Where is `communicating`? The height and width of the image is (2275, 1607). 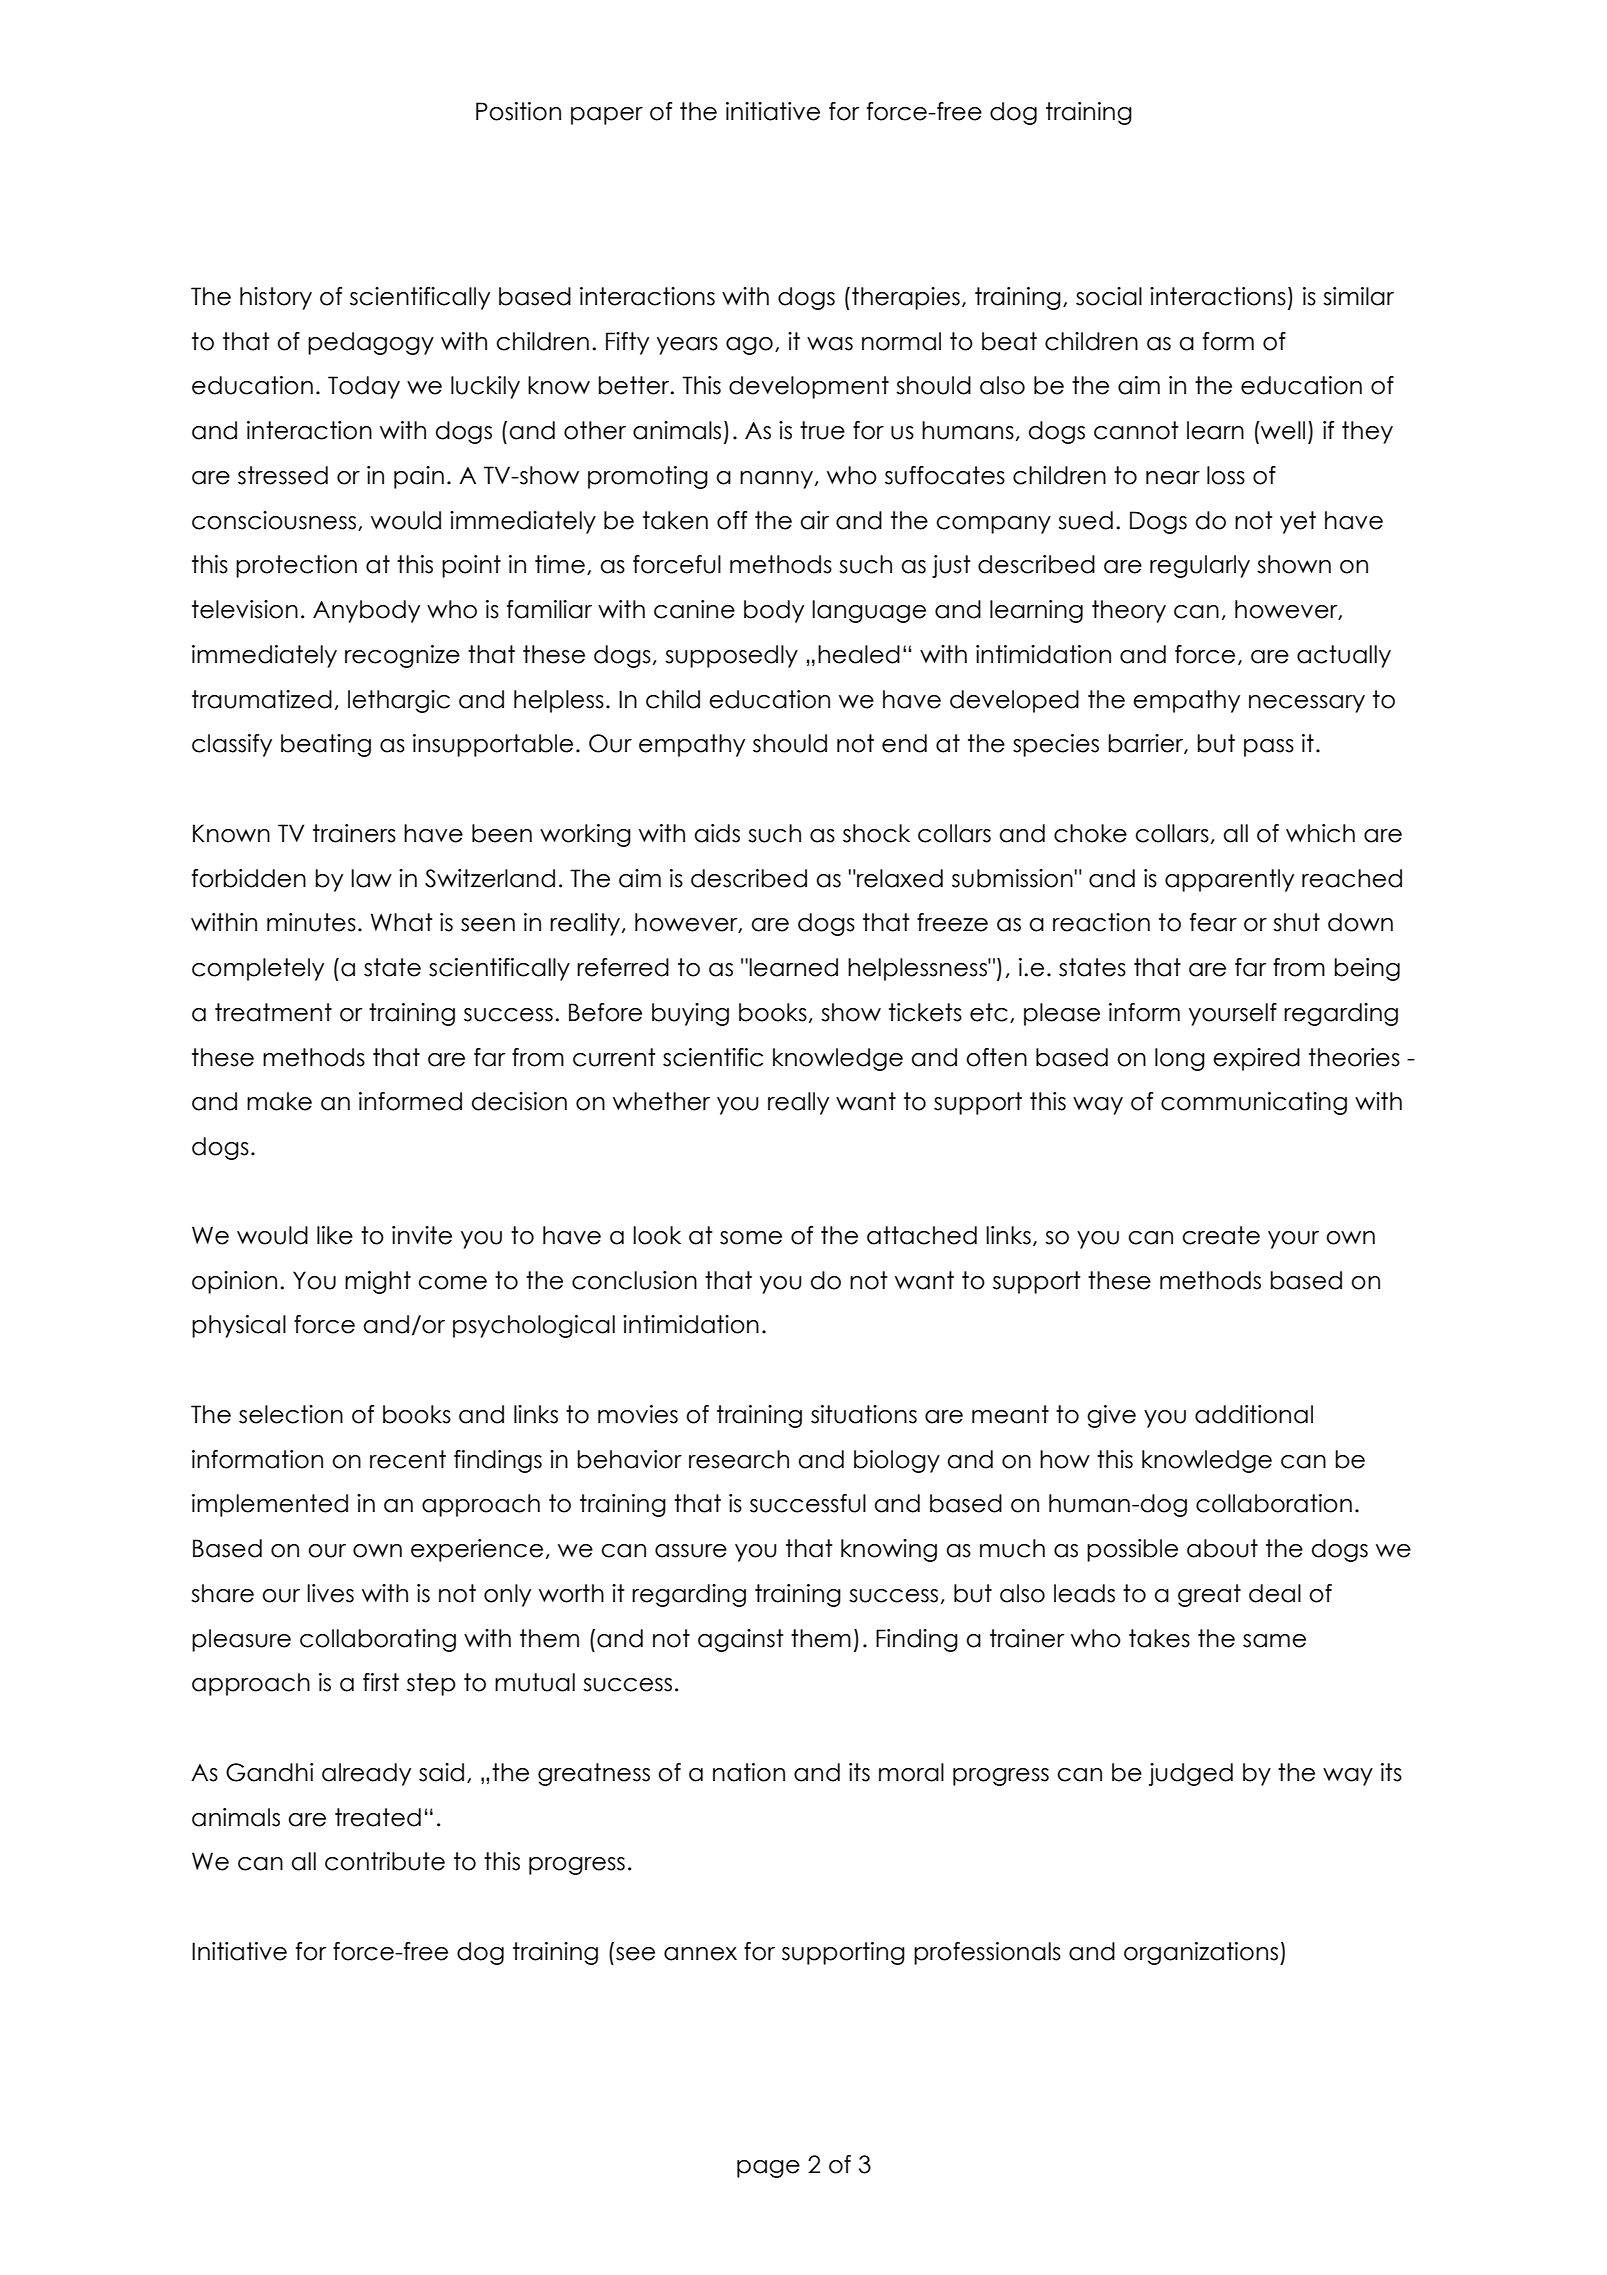 communicating is located at coordinates (1254, 1103).
